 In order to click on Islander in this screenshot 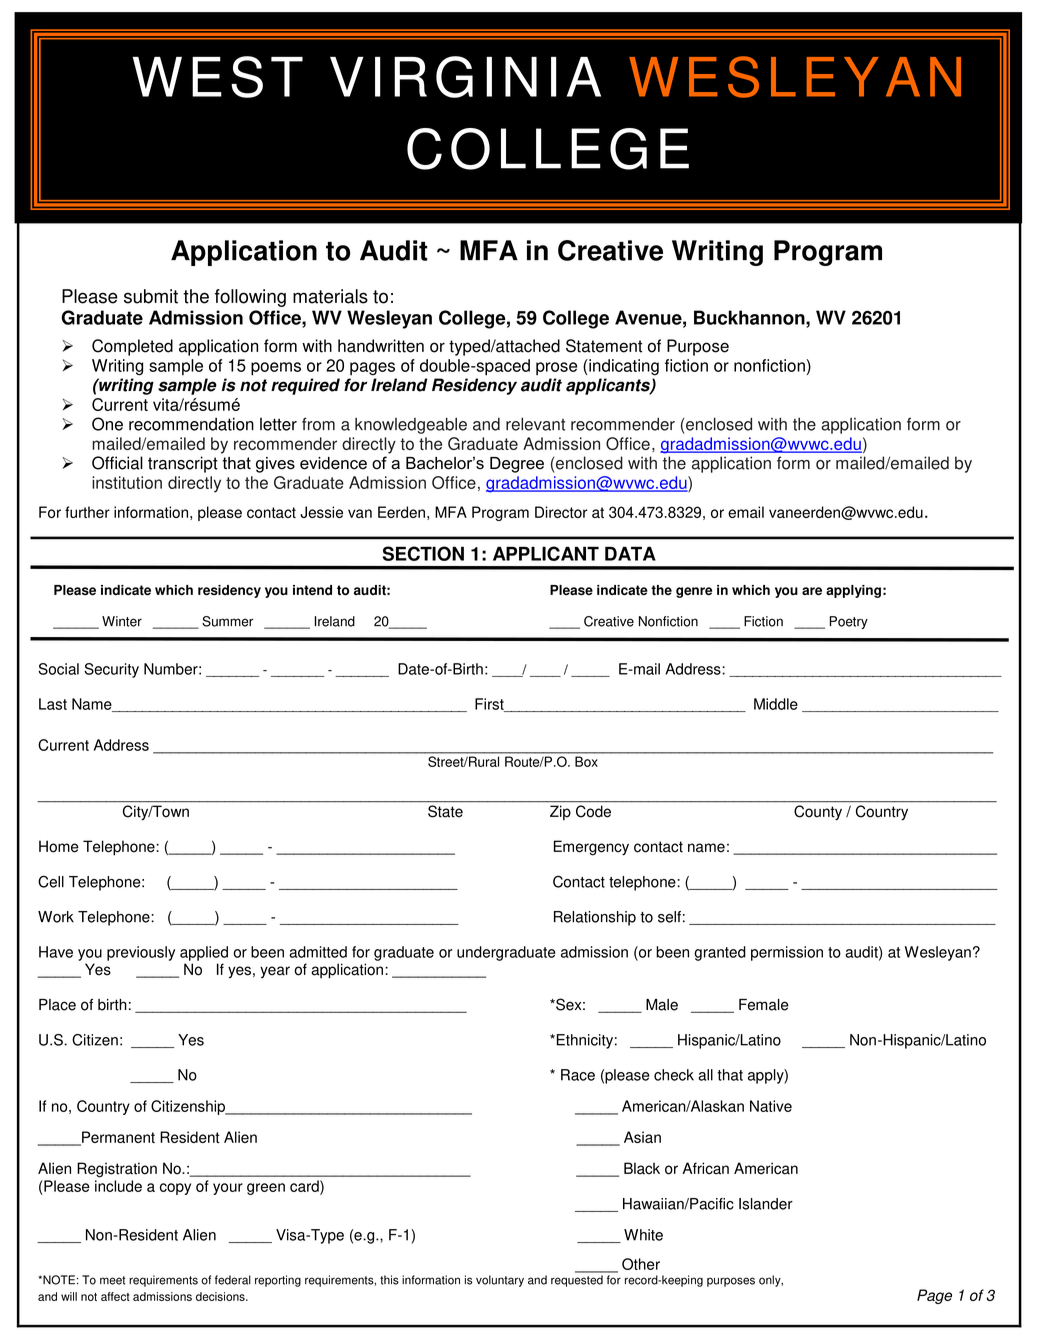, I will do `click(766, 1204)`.
